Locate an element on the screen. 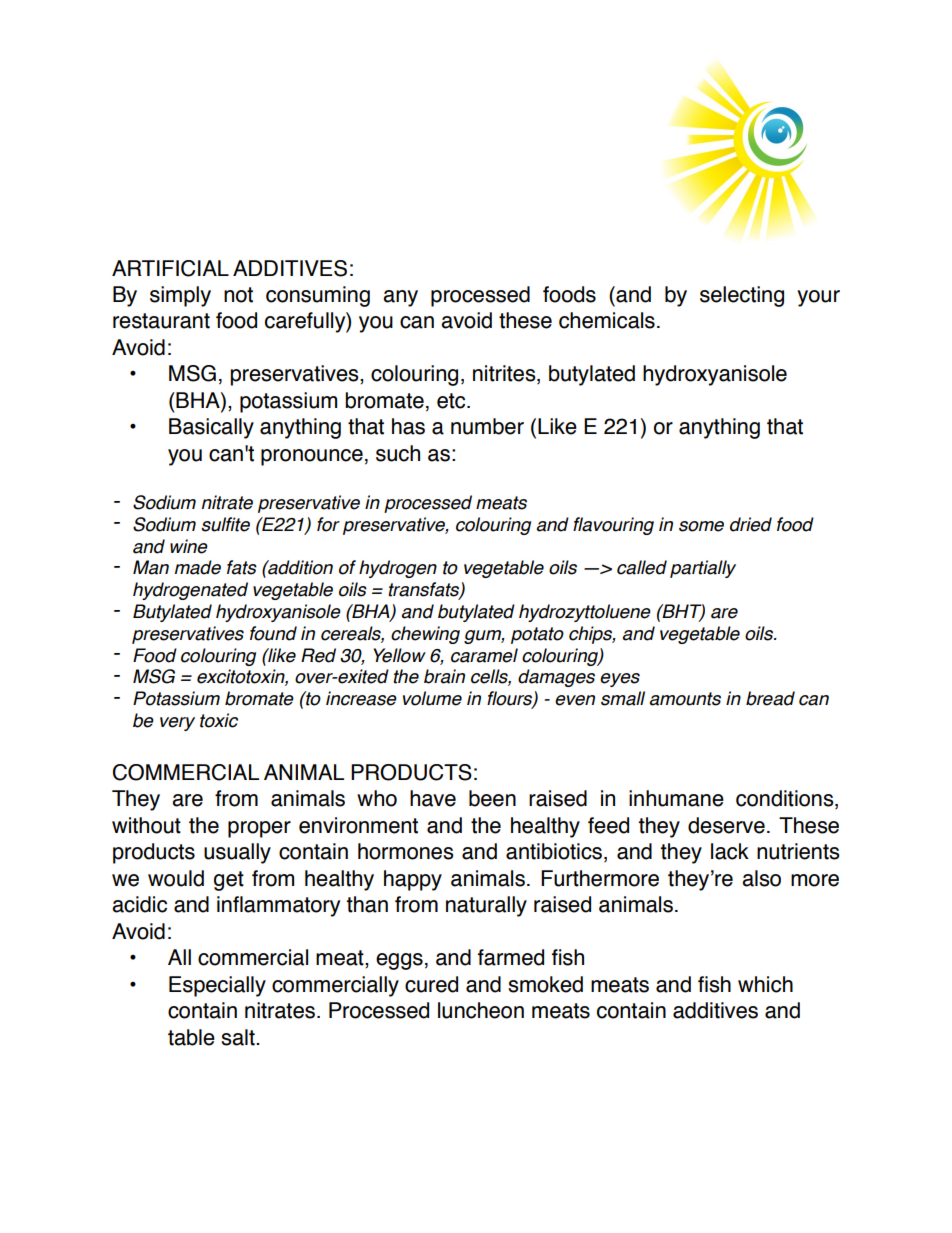 Image resolution: width=952 pixels, height=1233 pixels. luncheon is located at coordinates (481, 1010).
